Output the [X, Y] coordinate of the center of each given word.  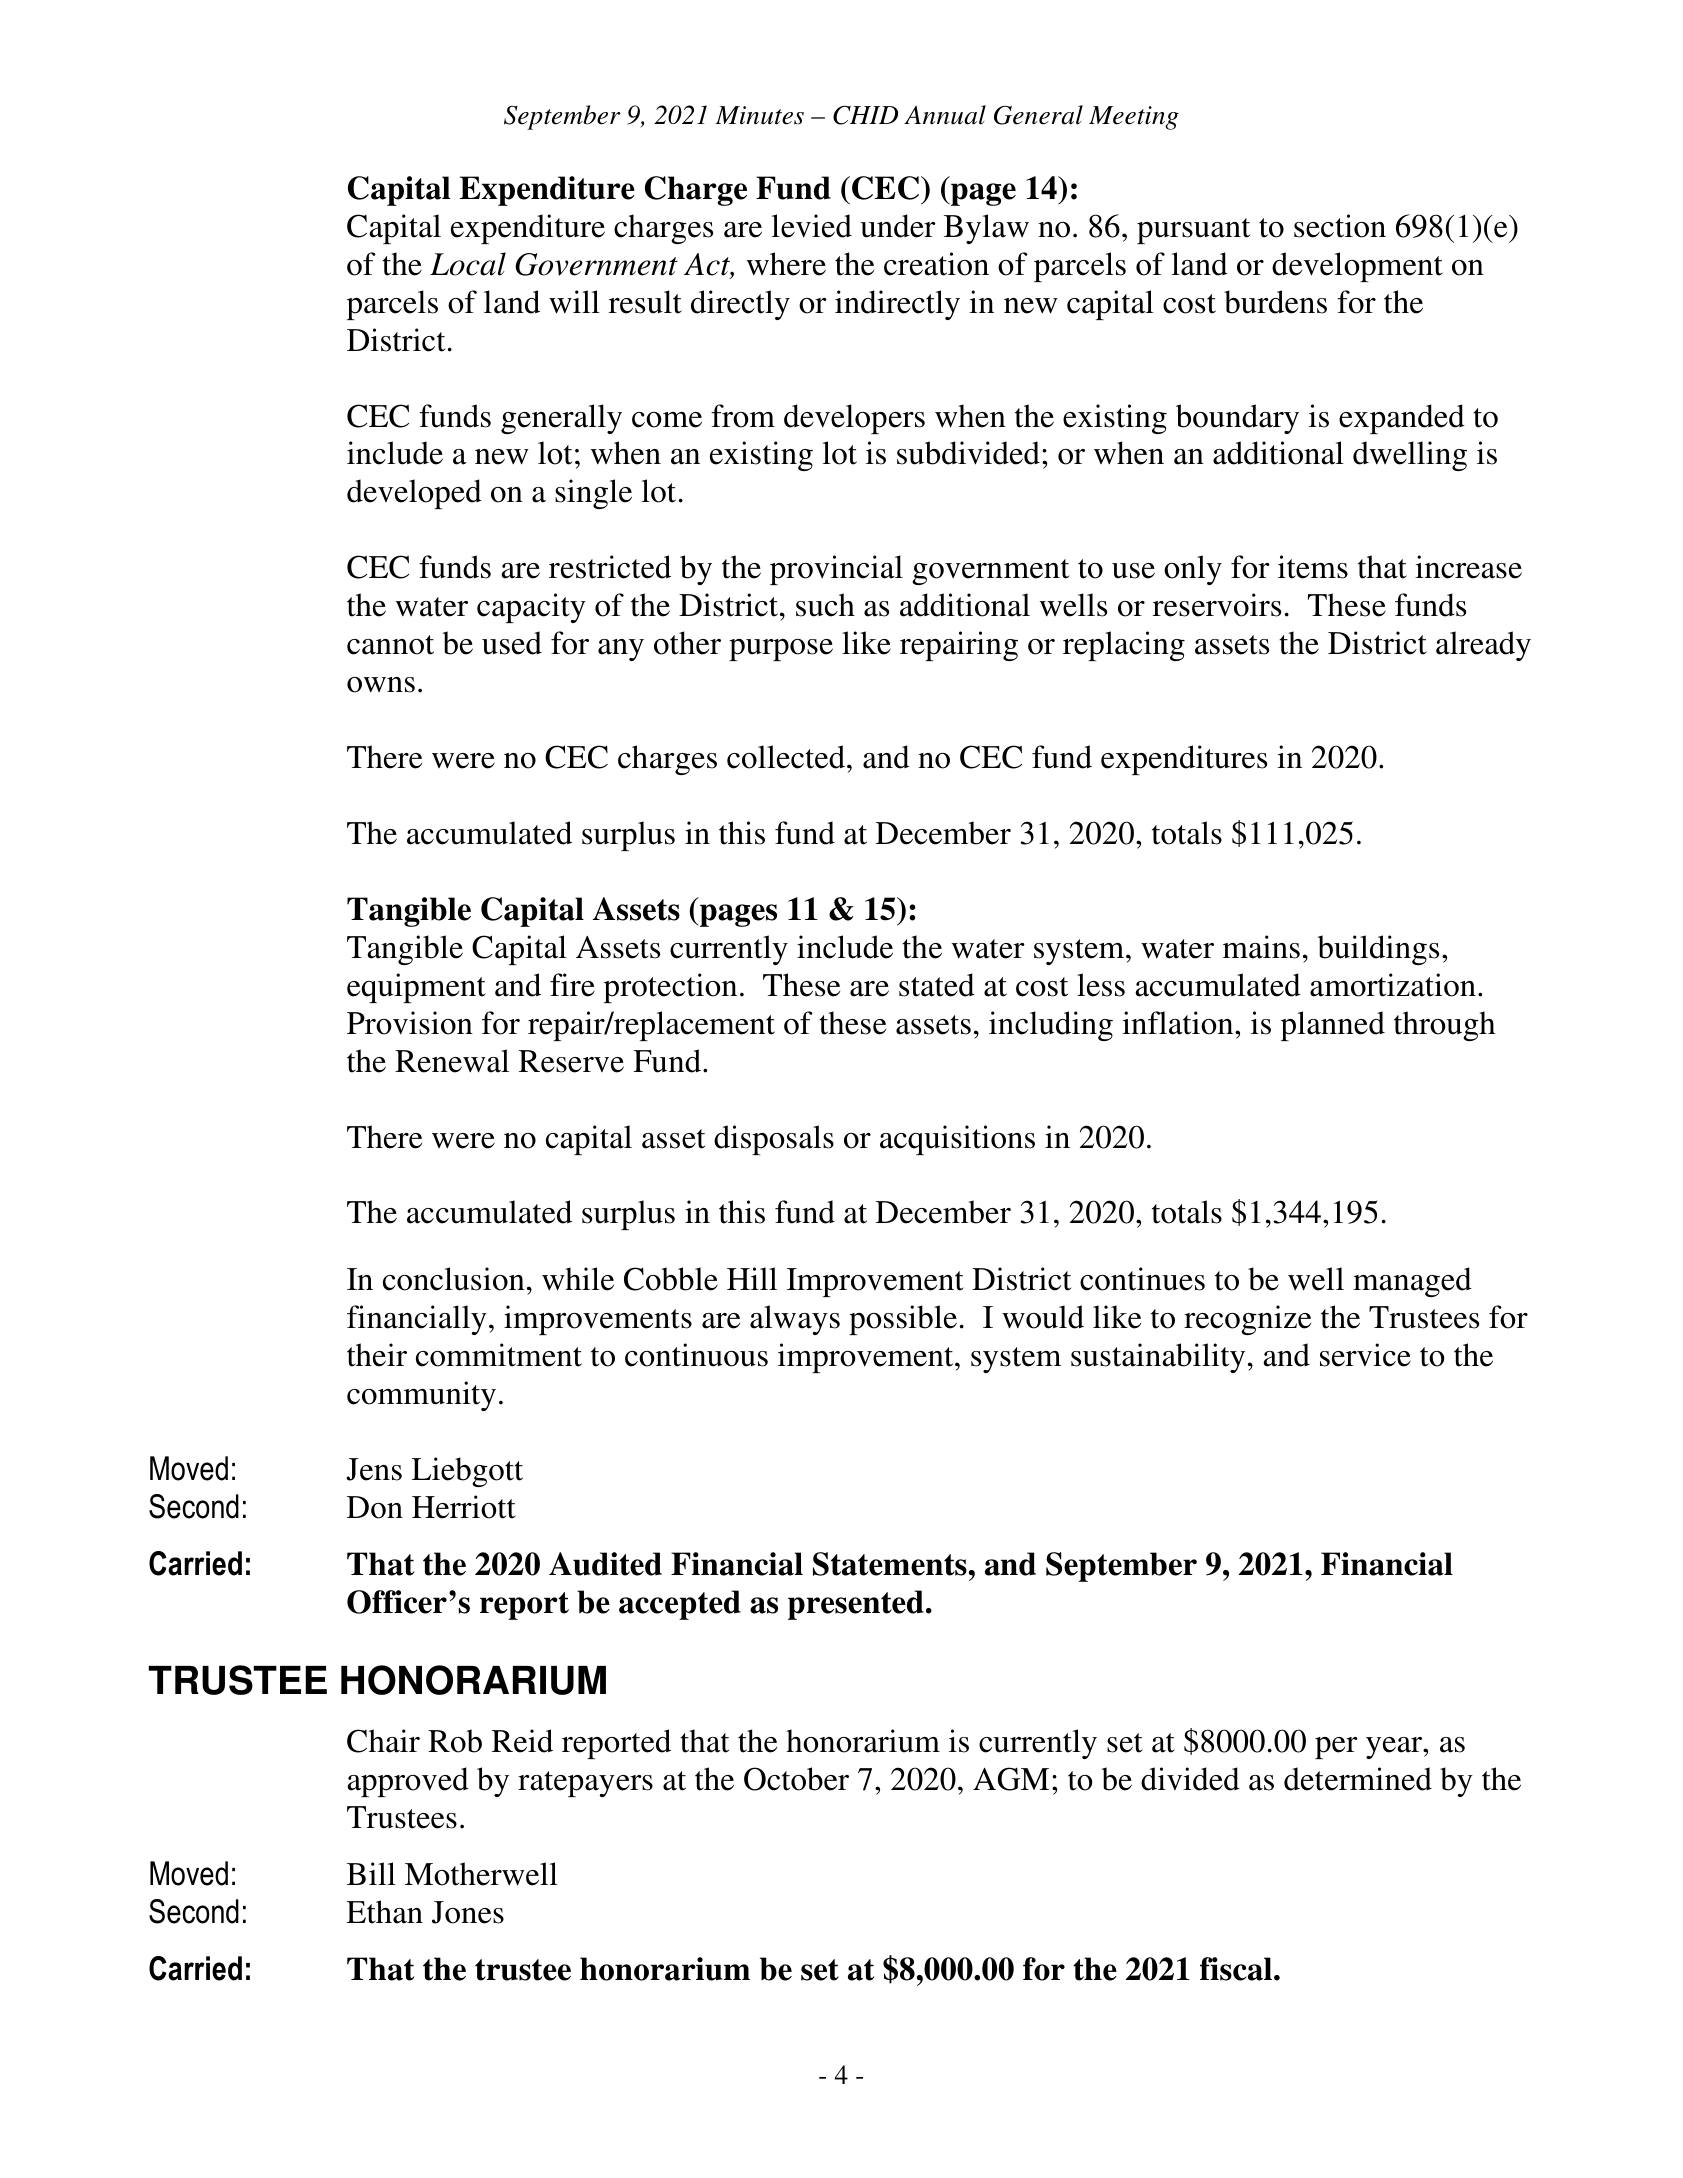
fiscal [1236, 1969]
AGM [1011, 1779]
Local [468, 264]
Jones [468, 1912]
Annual [945, 115]
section [1340, 226]
